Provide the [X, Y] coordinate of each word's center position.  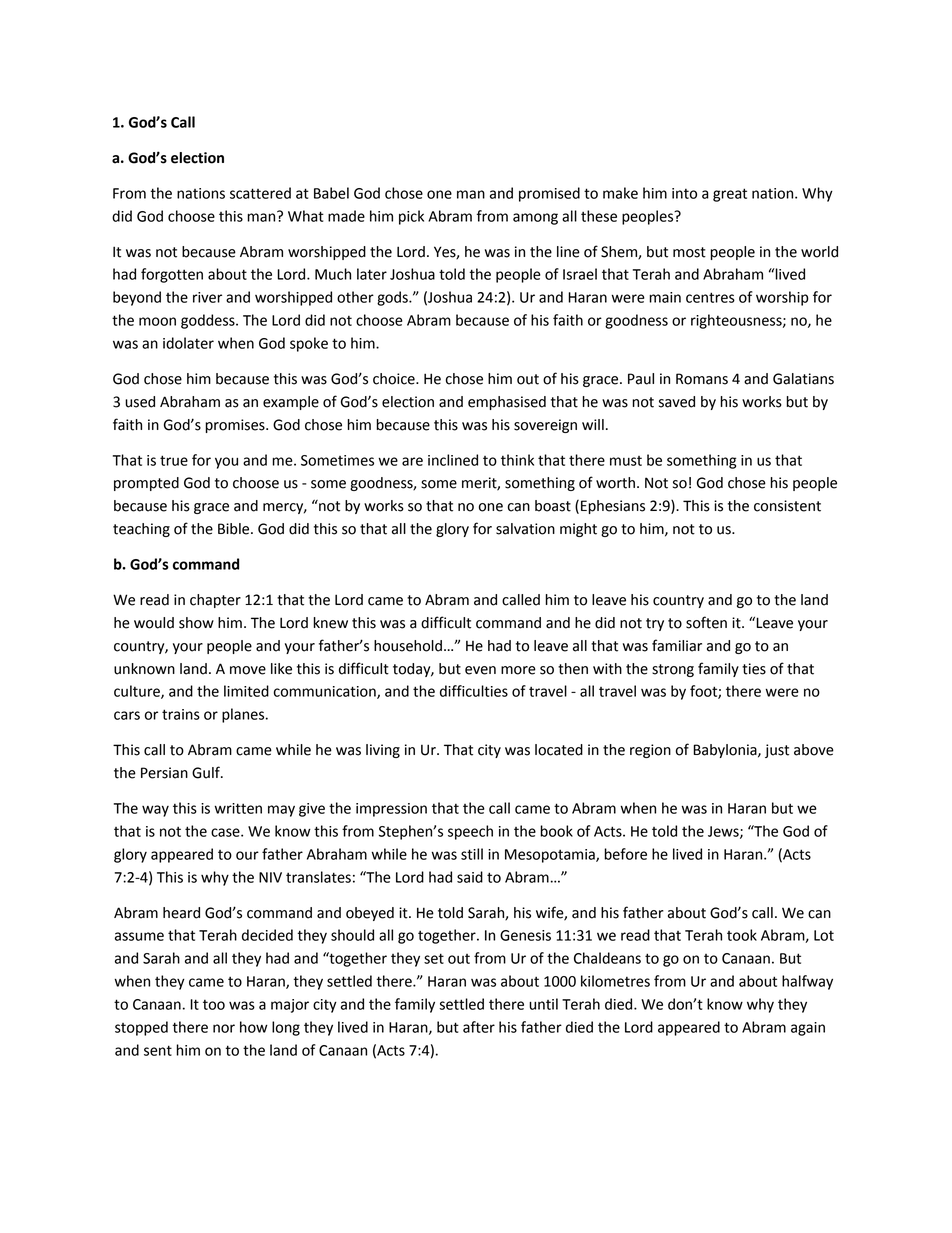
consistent [787, 506]
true [174, 460]
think [517, 460]
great [730, 195]
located [559, 750]
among [535, 219]
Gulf [207, 772]
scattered [260, 193]
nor [224, 1028]
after [479, 1027]
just [777, 751]
